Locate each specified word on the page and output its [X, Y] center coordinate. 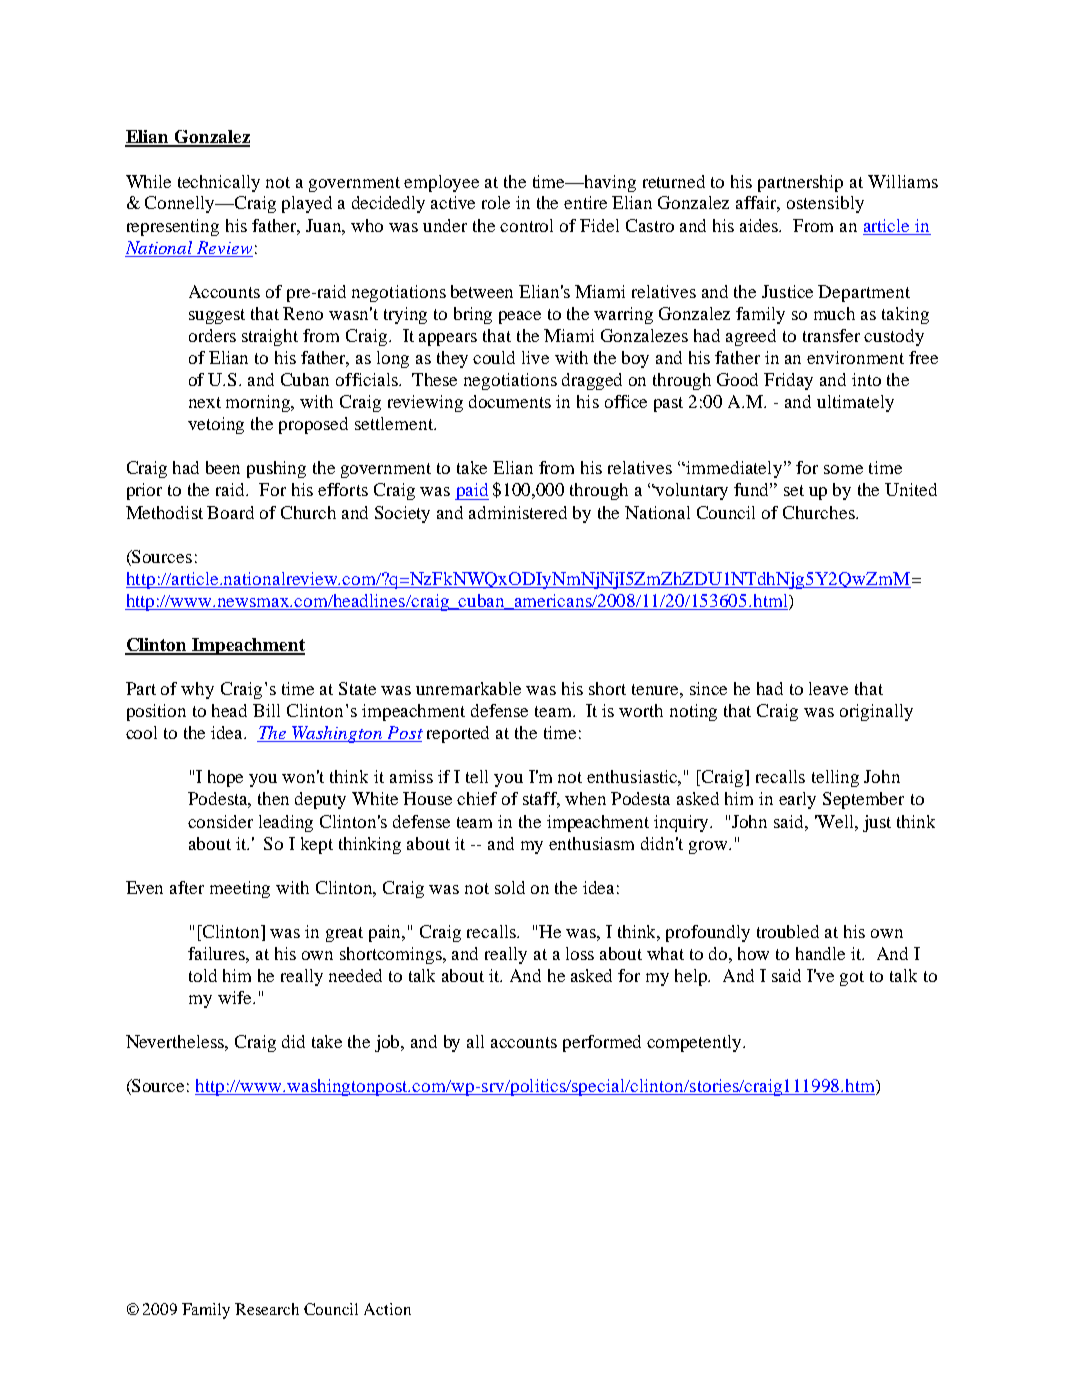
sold [510, 887]
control [526, 225]
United [911, 489]
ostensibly [825, 204]
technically [219, 183]
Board [230, 512]
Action [387, 1309]
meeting [240, 889]
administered [518, 512]
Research [267, 1309]
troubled [788, 931]
